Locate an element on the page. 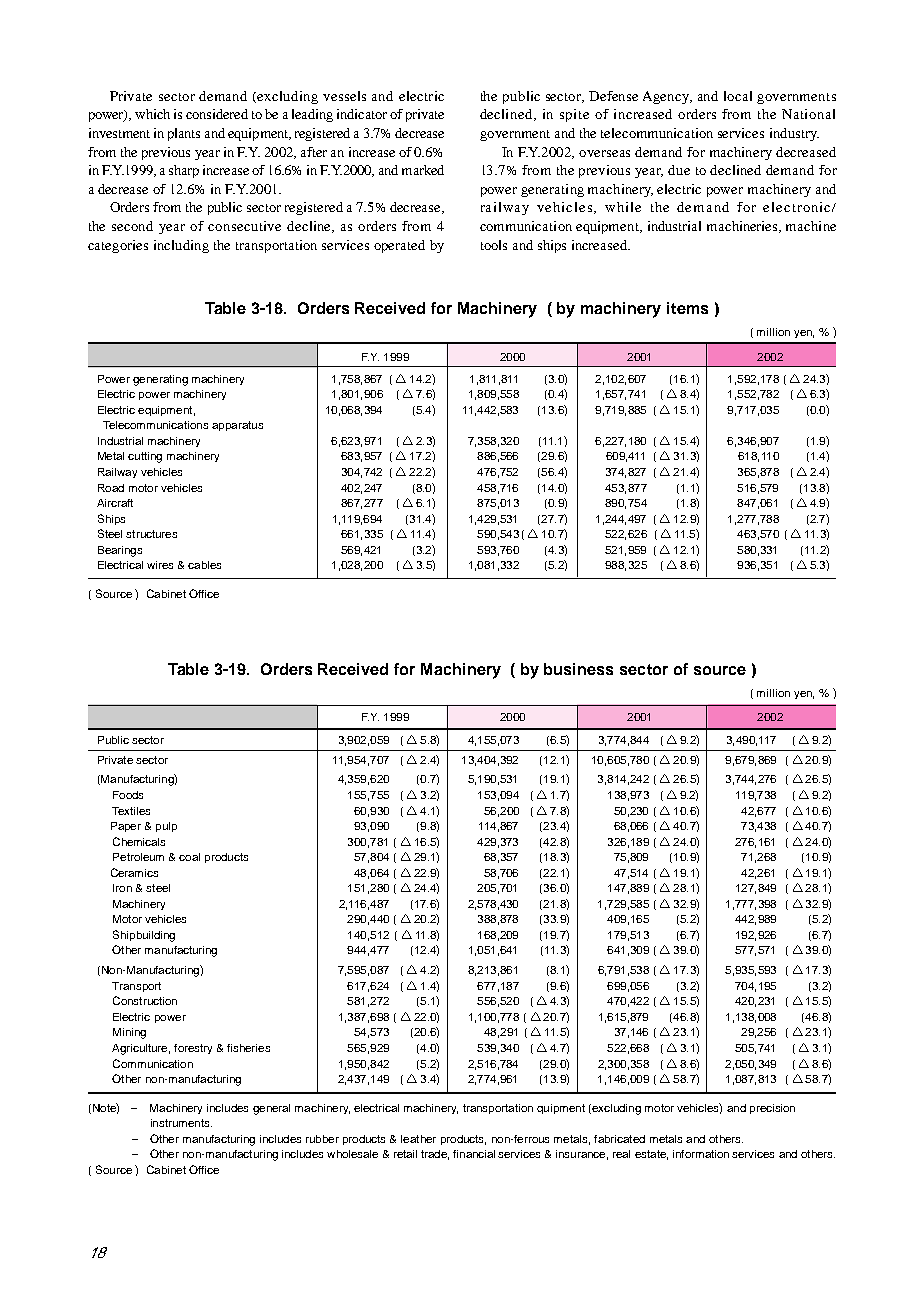  plants is located at coordinates (184, 134).
